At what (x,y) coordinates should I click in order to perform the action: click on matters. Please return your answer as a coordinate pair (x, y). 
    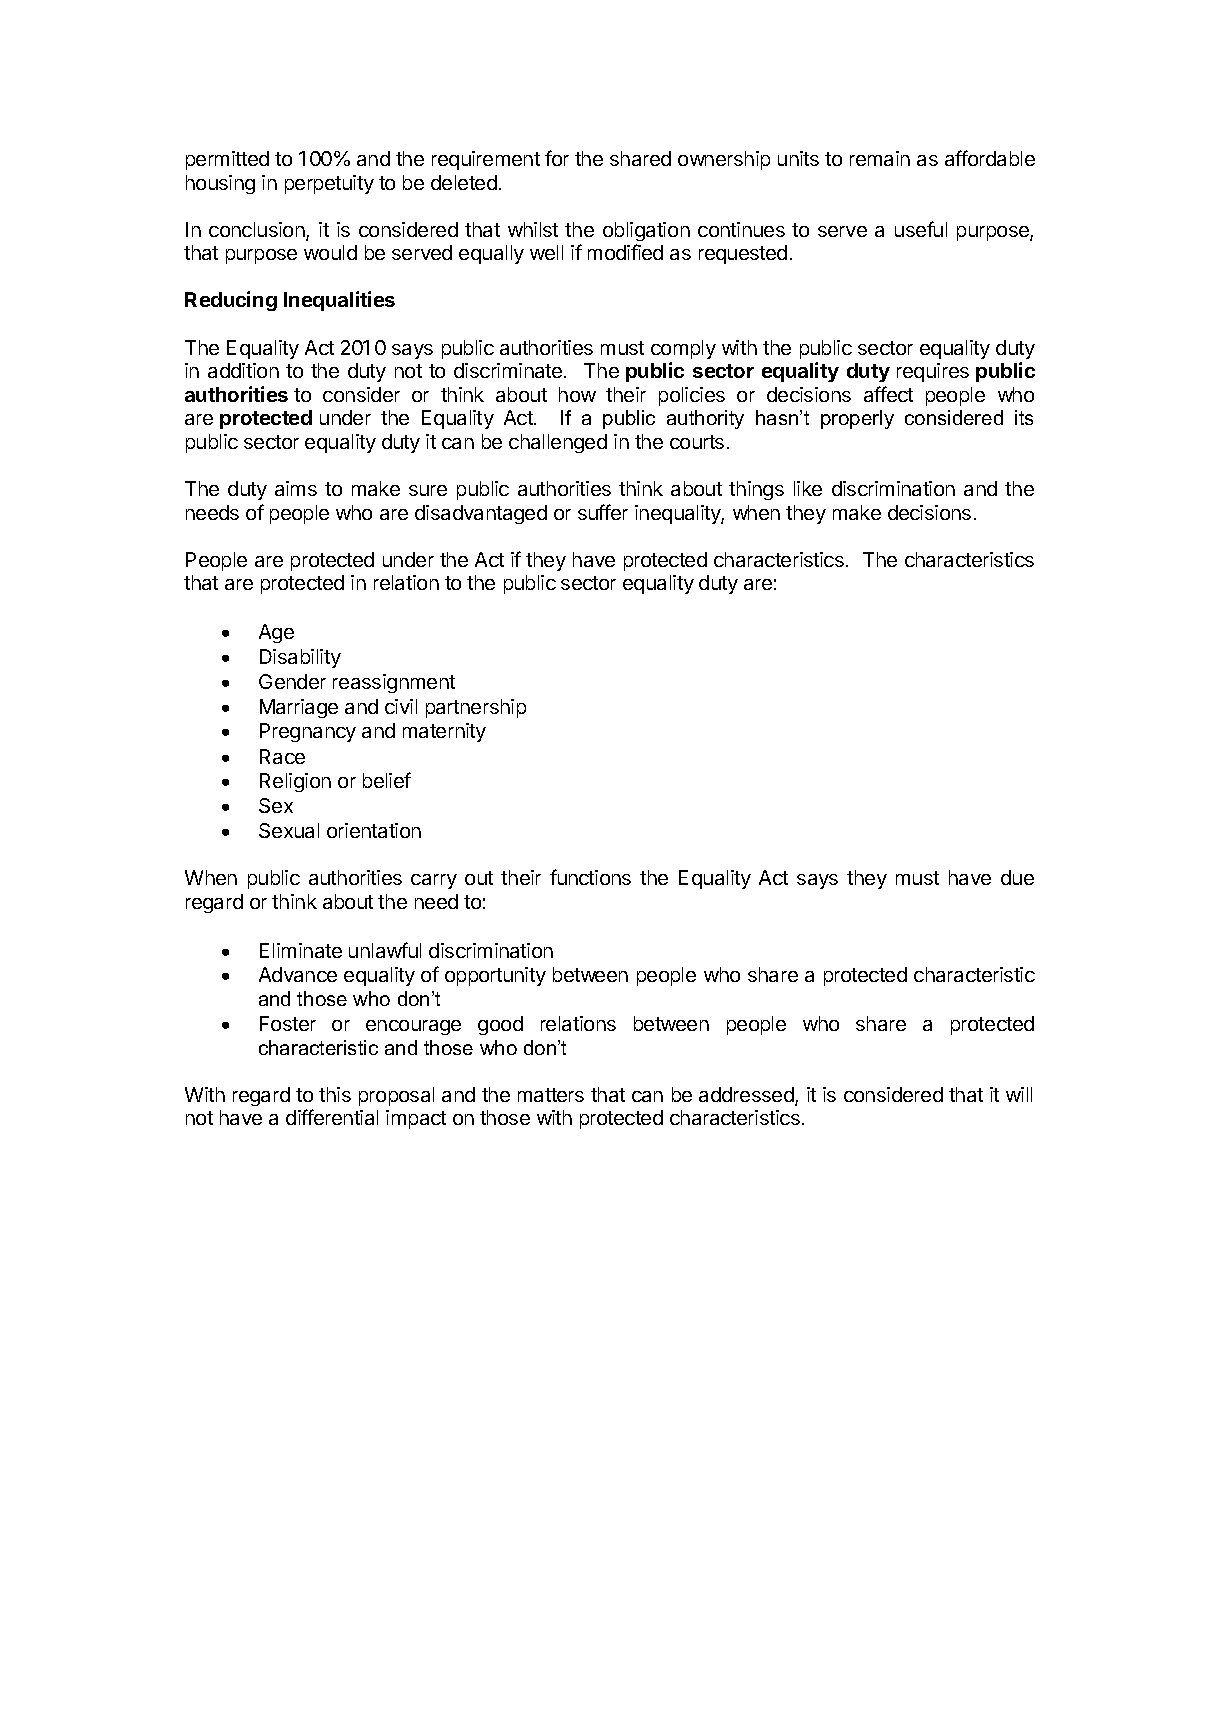
    Looking at the image, I should click on (551, 1095).
